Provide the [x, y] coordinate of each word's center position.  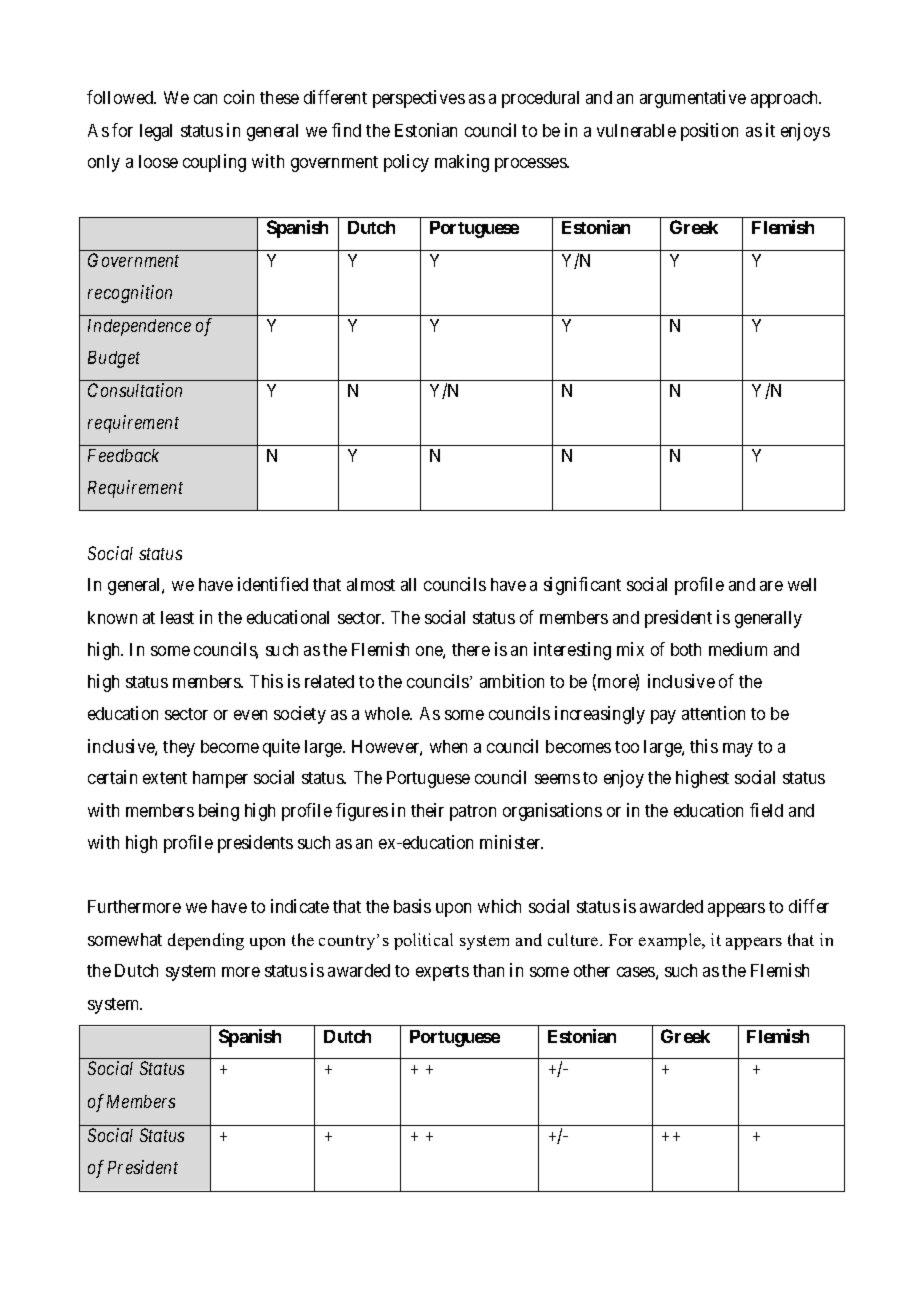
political [423, 941]
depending [206, 941]
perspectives [419, 99]
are [771, 586]
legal [156, 132]
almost [371, 584]
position [709, 132]
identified [273, 584]
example [671, 941]
